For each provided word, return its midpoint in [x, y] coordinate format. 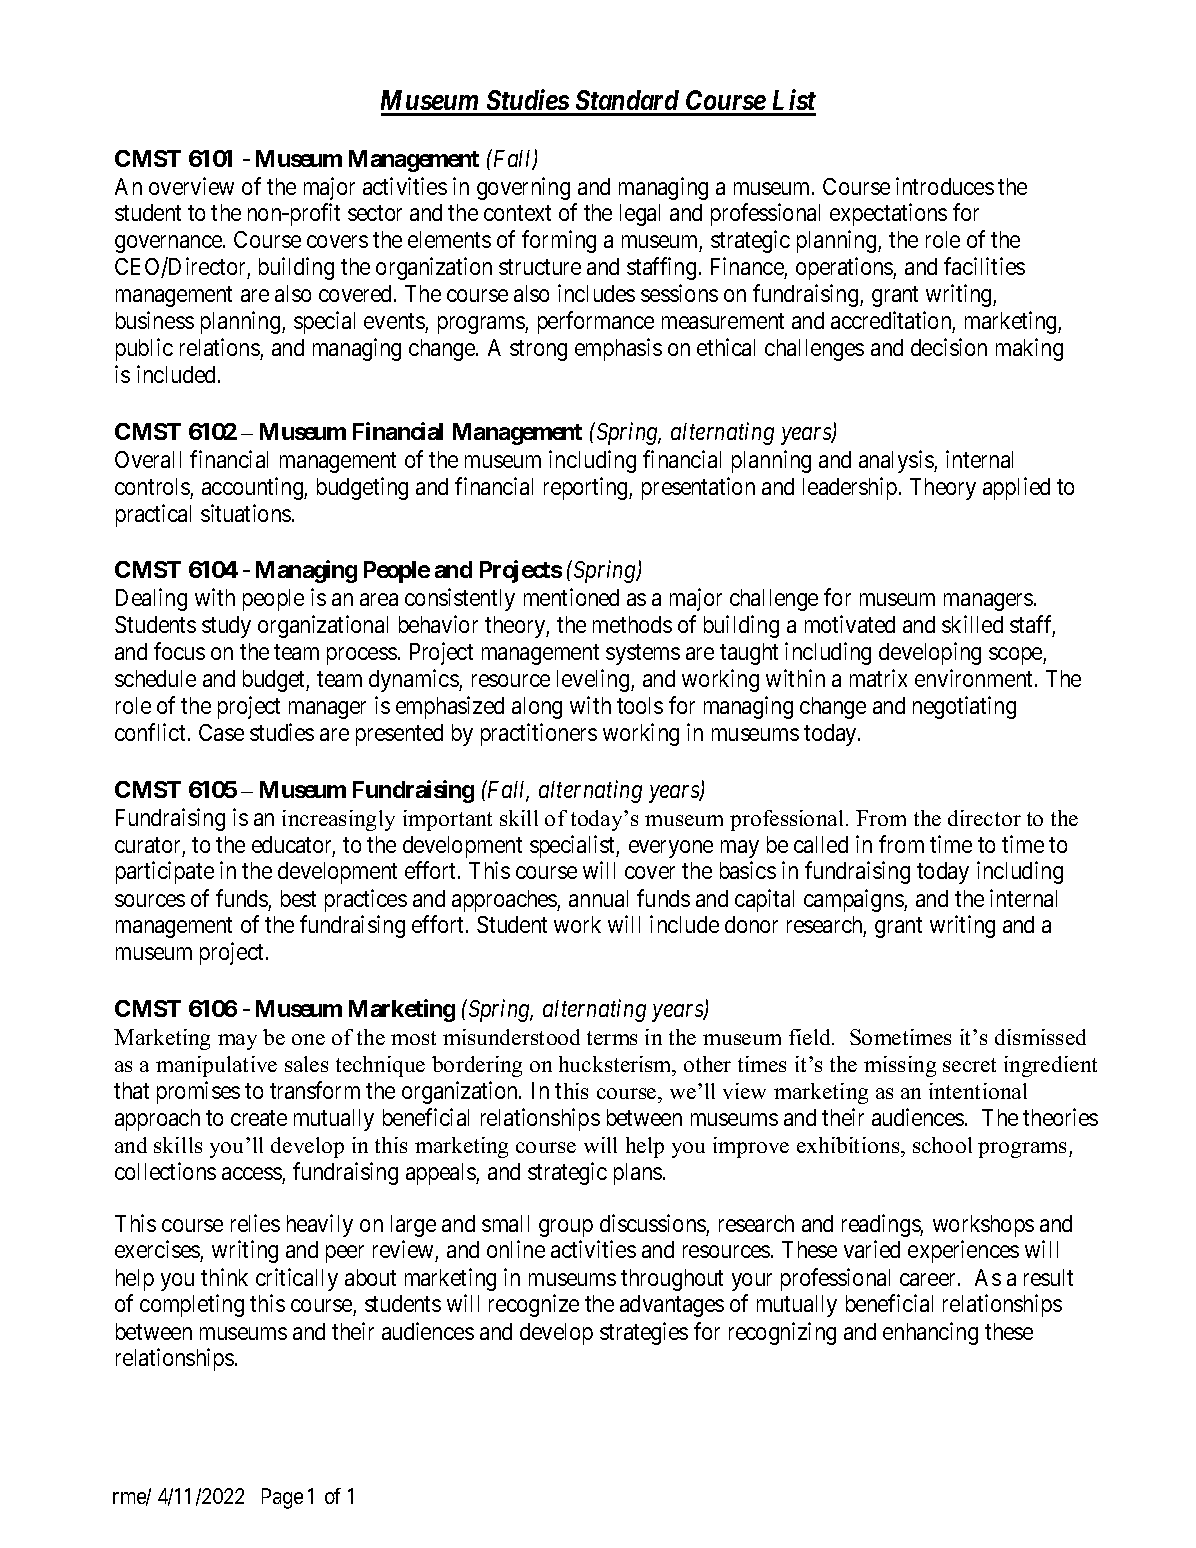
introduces [945, 186]
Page [282, 1498]
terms [612, 1038]
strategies [644, 1333]
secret [969, 1065]
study [226, 627]
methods [632, 624]
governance [169, 244]
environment [973, 678]
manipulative [216, 1066]
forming [559, 241]
